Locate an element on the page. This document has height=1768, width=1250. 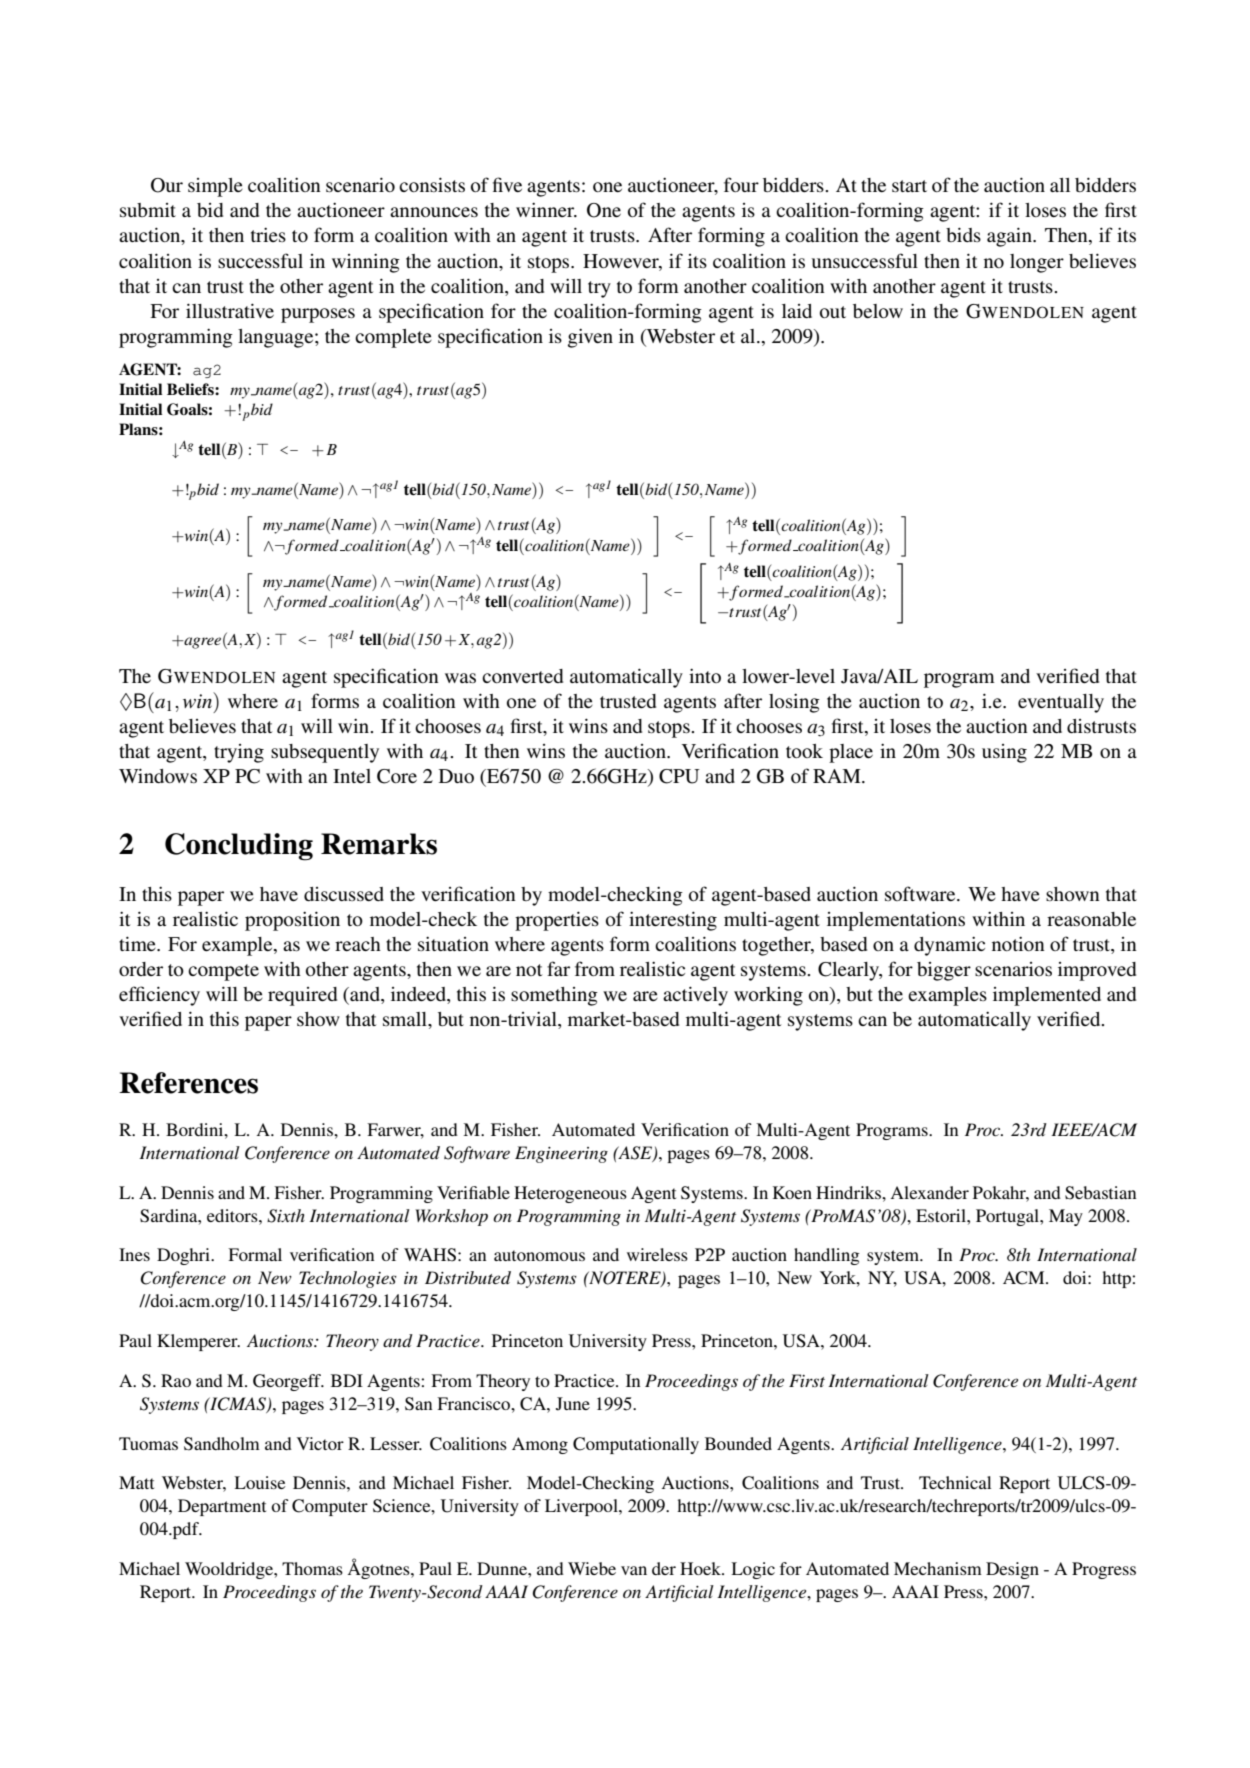
tries is located at coordinates (268, 235).
